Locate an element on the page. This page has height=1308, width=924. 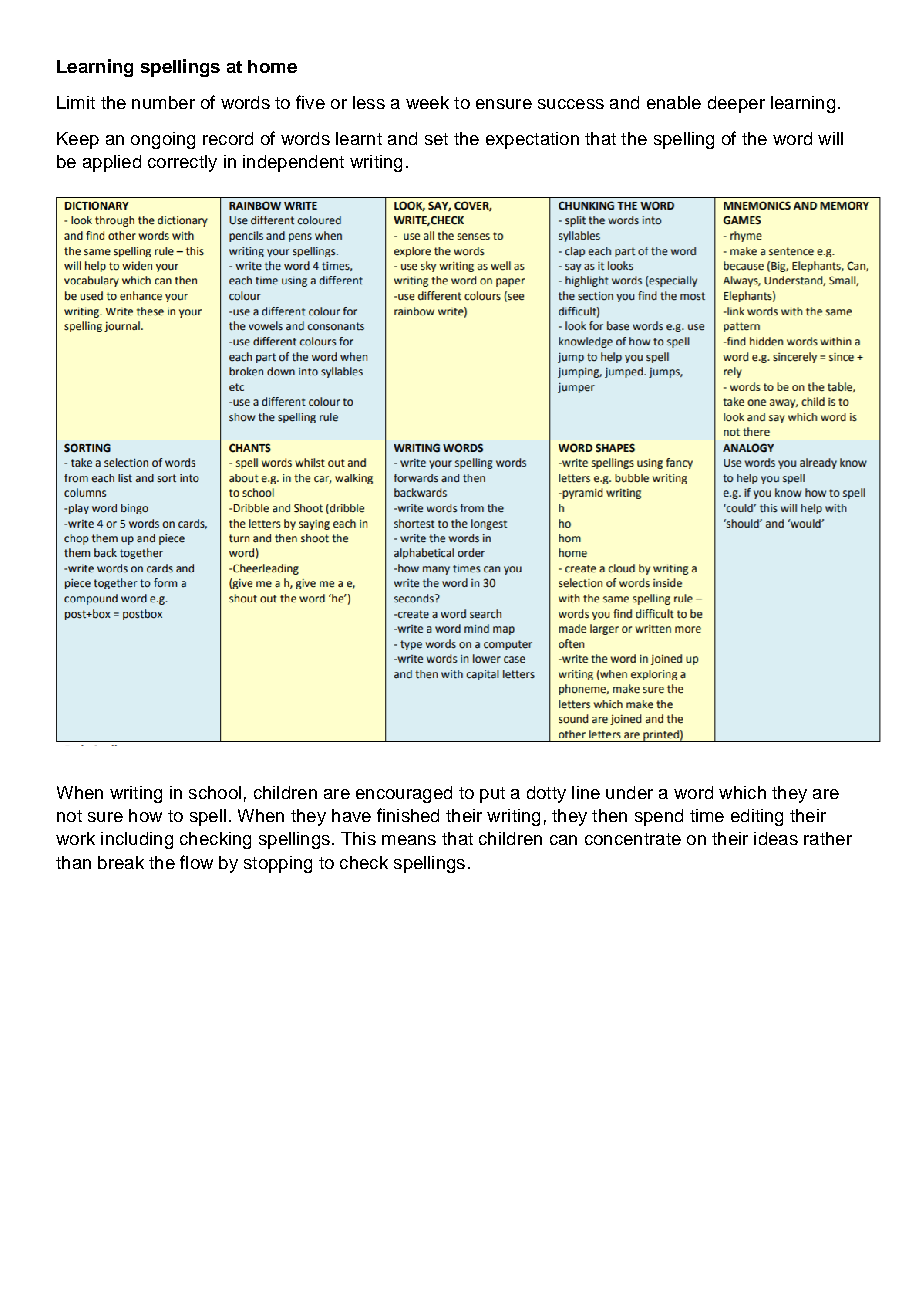
correctly is located at coordinates (182, 163).
